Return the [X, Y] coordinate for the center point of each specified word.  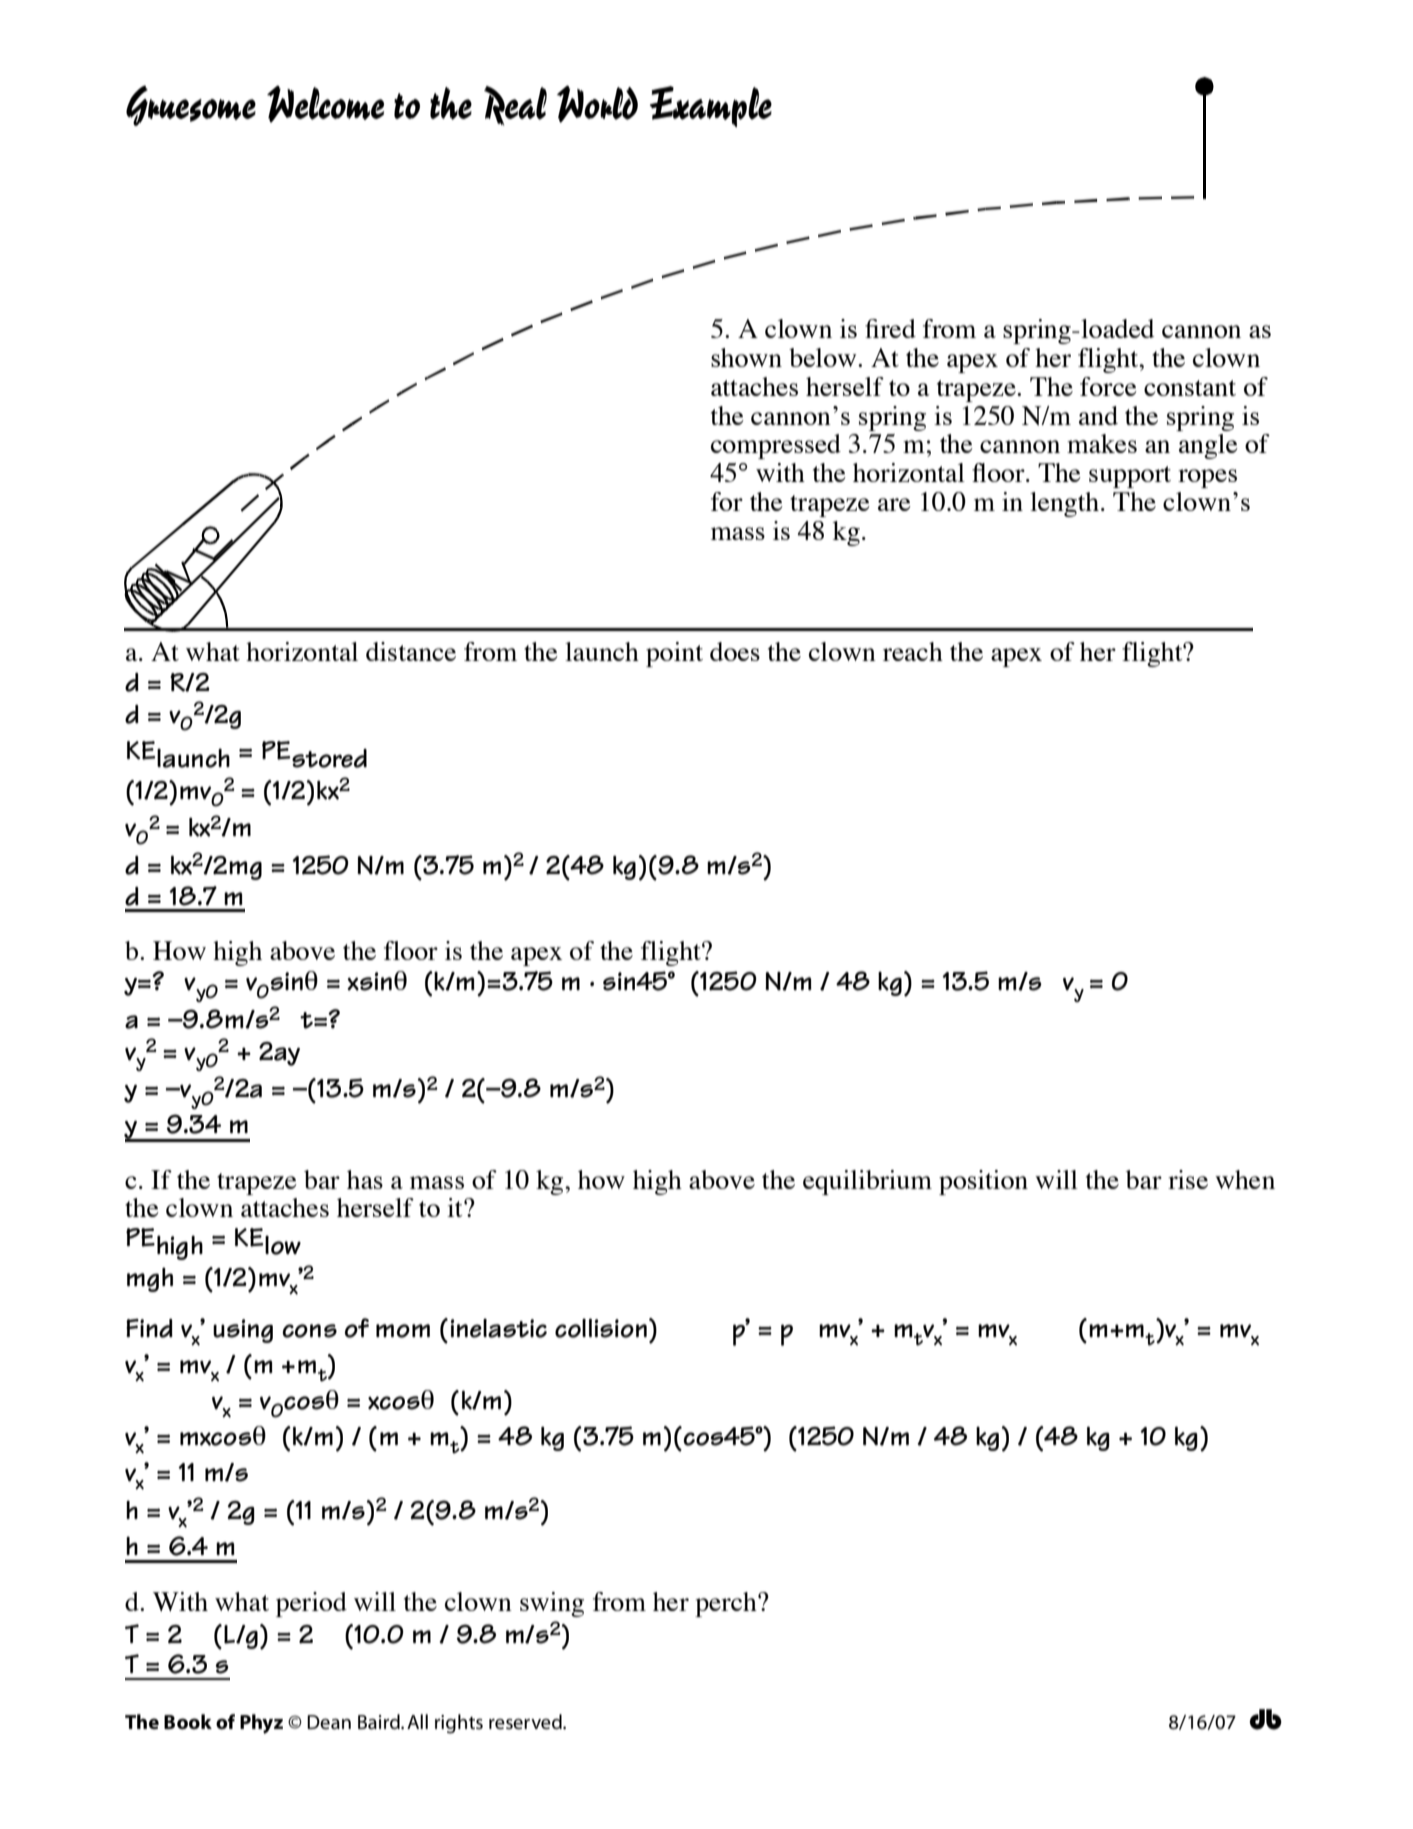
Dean [329, 1722]
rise [1188, 1179]
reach [913, 651]
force [1108, 386]
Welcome [325, 104]
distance [411, 651]
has [365, 1179]
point [674, 654]
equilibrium [867, 1182]
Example [711, 106]
